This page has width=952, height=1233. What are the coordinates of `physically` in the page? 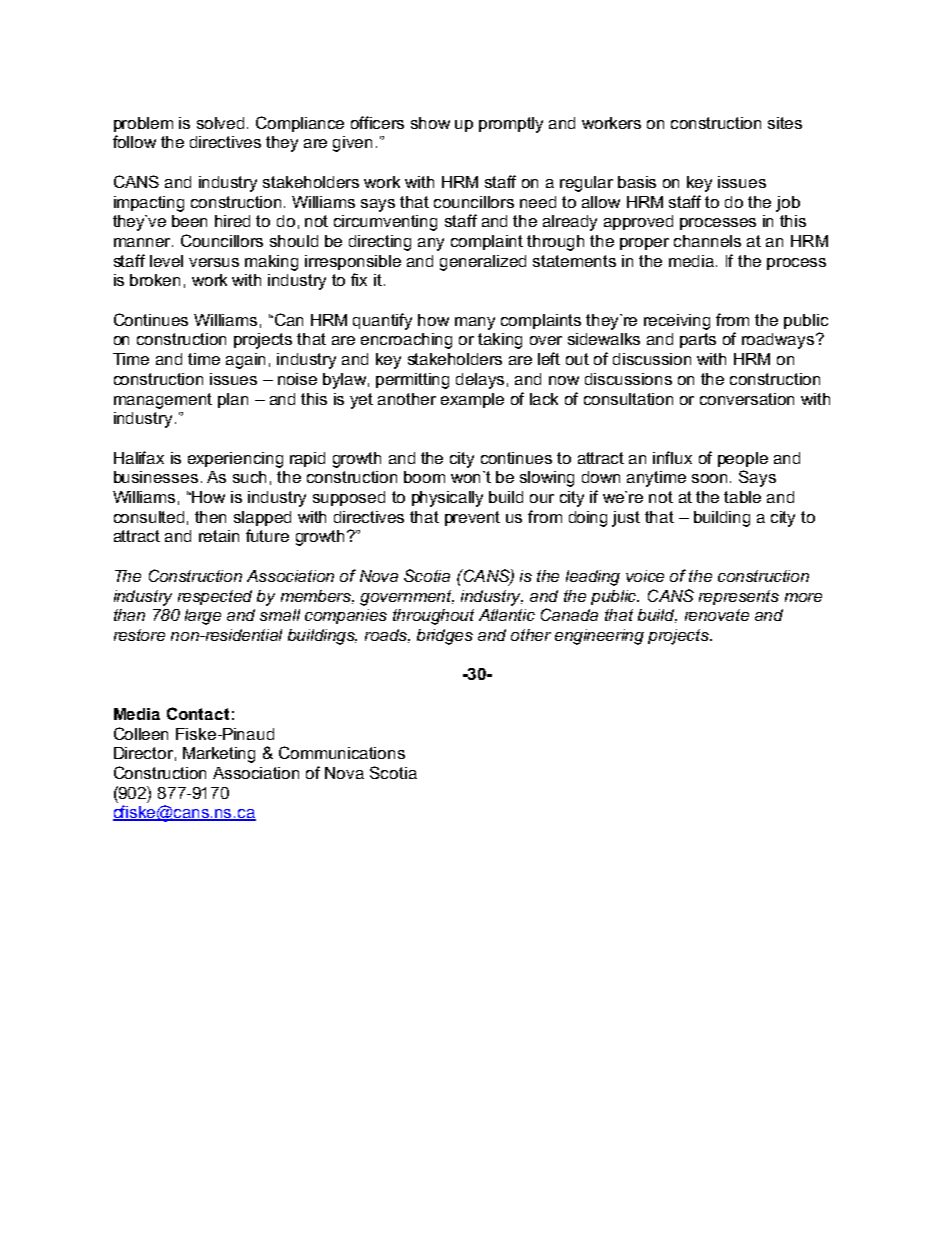 It's located at (447, 499).
